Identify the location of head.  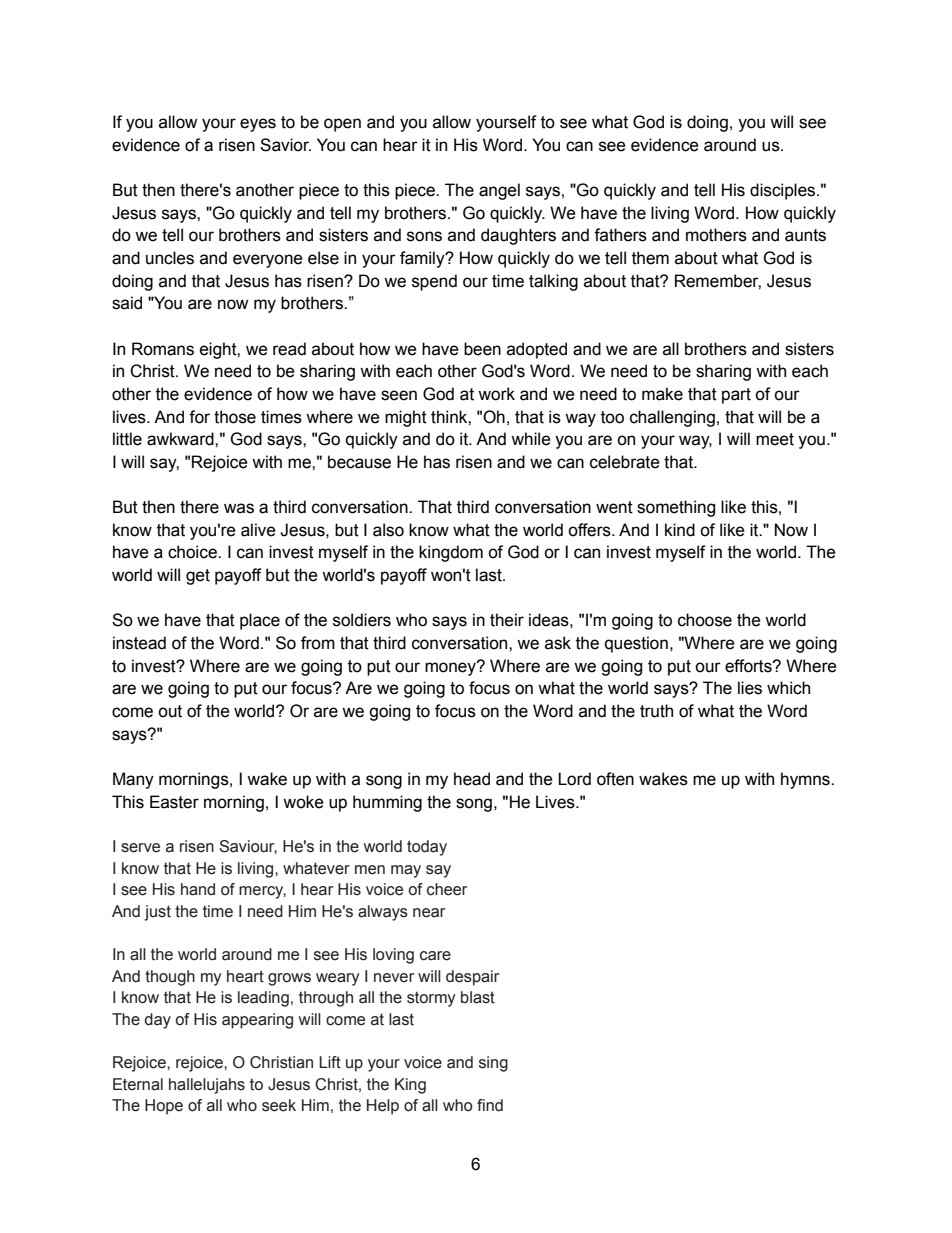
(472, 779).
